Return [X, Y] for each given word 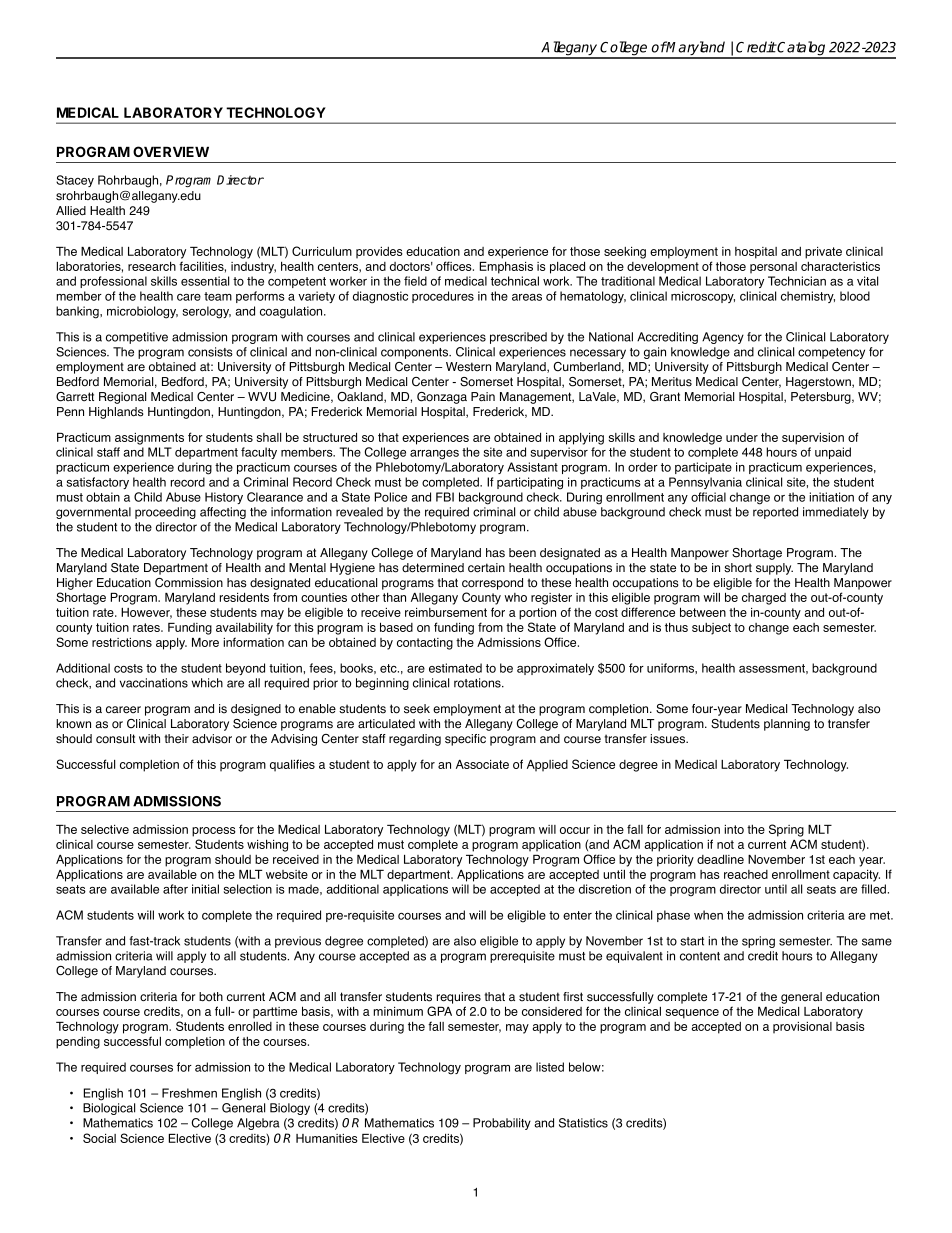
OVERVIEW [171, 151]
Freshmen [189, 1093]
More [205, 642]
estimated [455, 668]
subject [711, 629]
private [823, 253]
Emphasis [506, 267]
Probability [502, 1124]
